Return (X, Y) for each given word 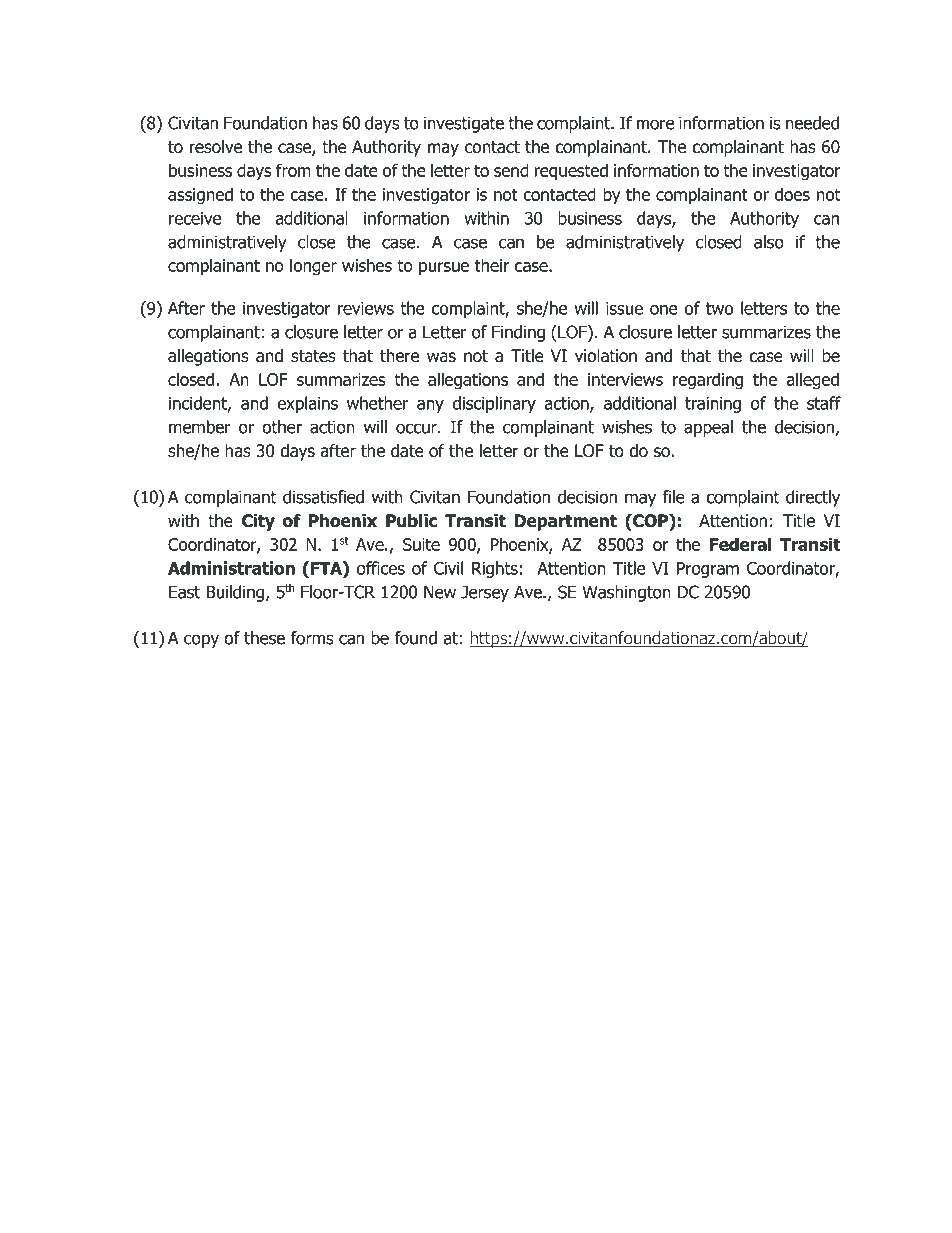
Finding (518, 333)
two (719, 308)
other (282, 427)
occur (417, 428)
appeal (708, 428)
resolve (216, 147)
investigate (464, 124)
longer (313, 267)
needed (812, 123)
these (264, 638)
